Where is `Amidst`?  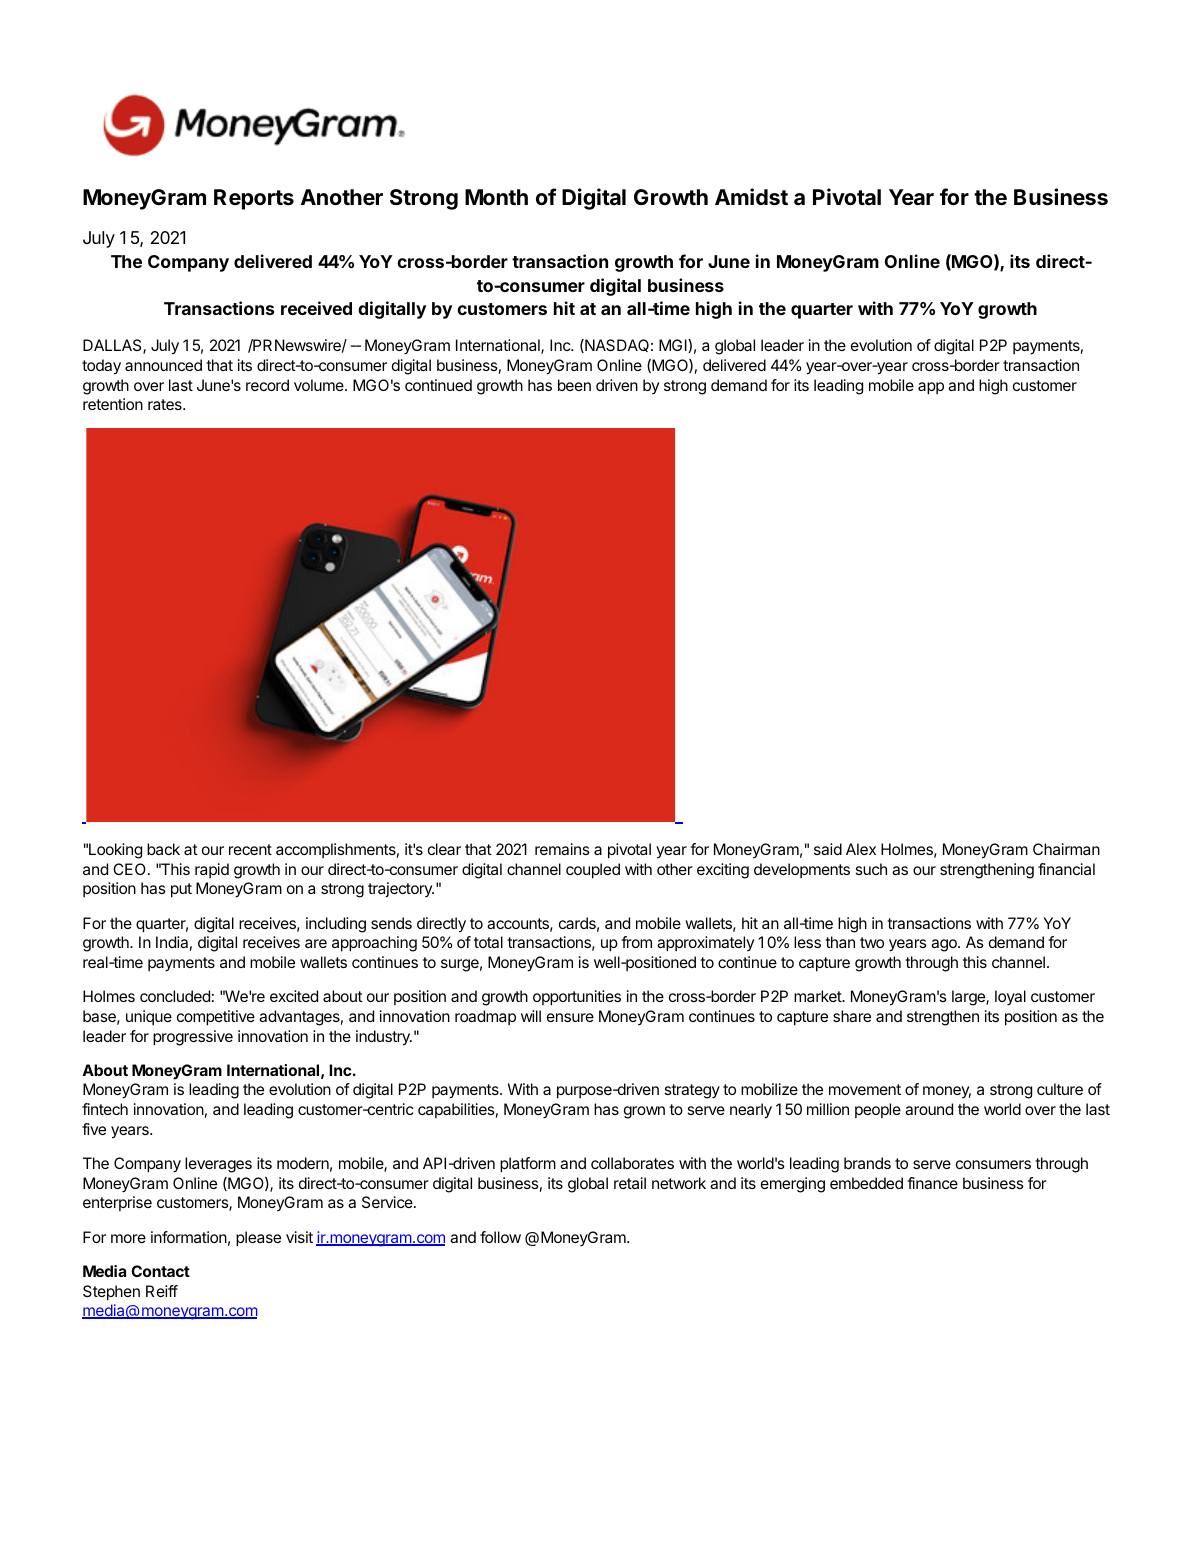
Amidst is located at coordinates (751, 197).
